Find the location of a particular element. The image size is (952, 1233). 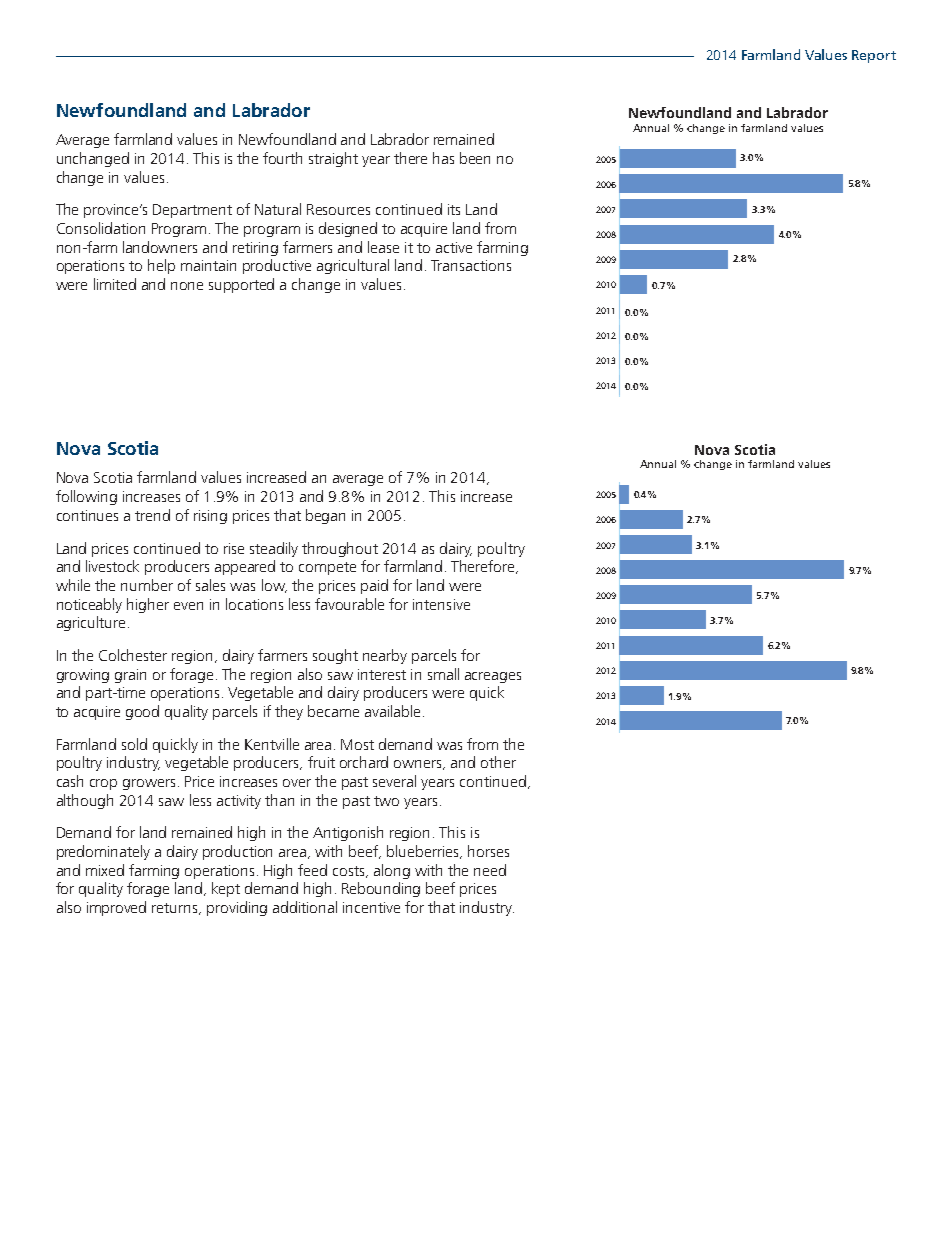

Report is located at coordinates (874, 56).
